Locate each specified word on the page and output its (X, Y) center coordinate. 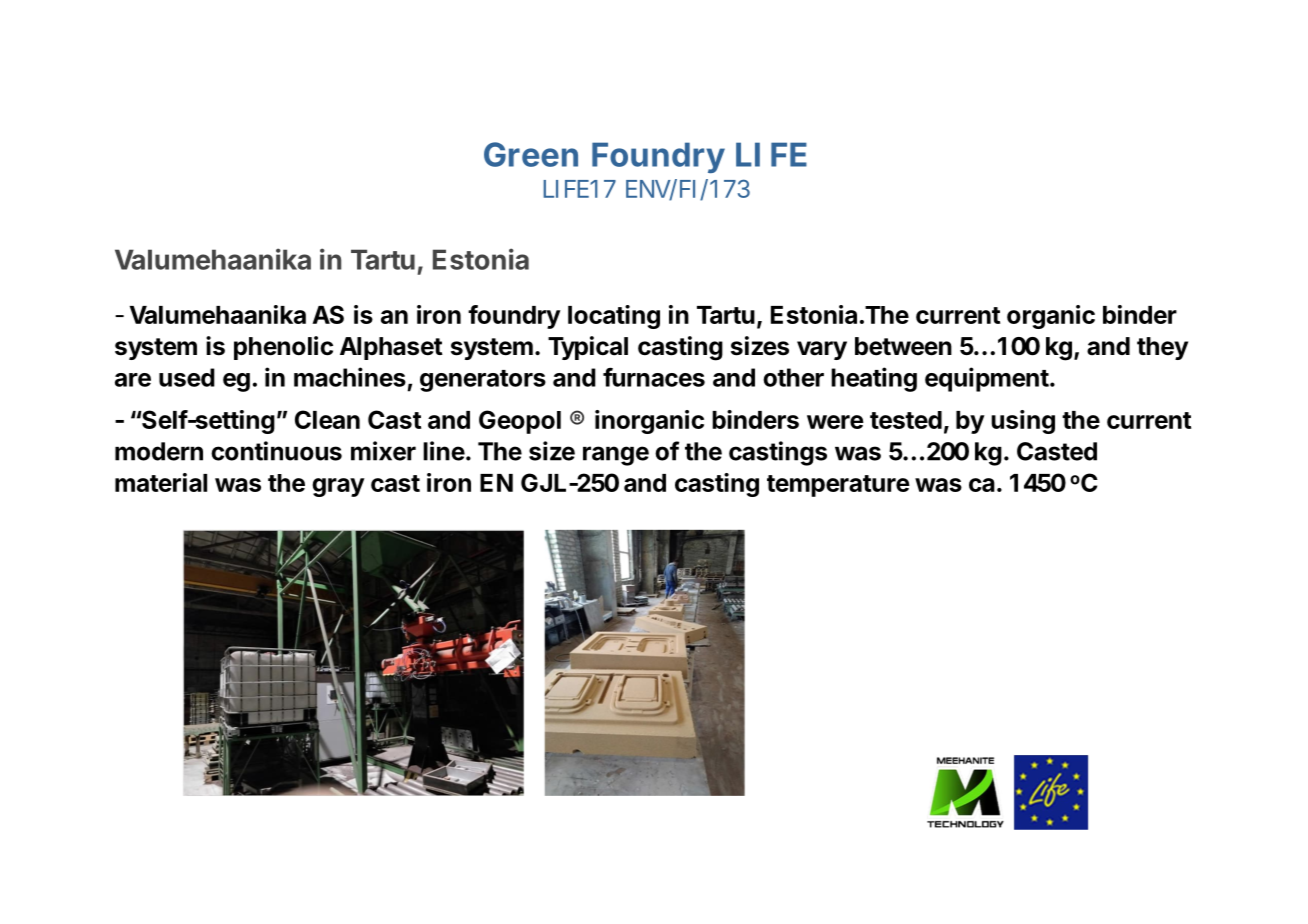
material (161, 482)
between (903, 346)
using (1023, 422)
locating (614, 317)
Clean (327, 419)
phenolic (283, 348)
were (835, 422)
